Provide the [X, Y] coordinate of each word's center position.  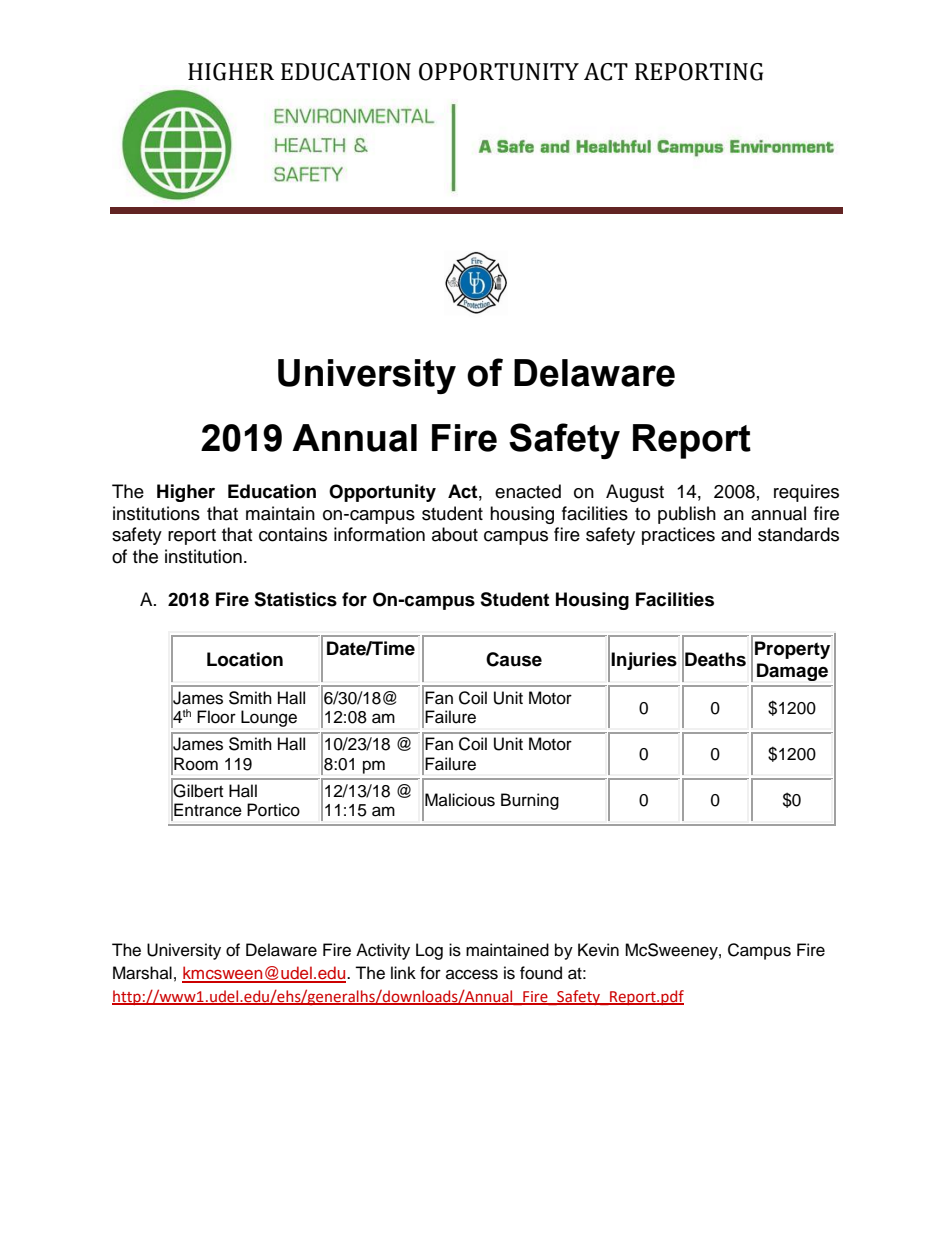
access [472, 974]
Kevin [598, 950]
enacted [528, 491]
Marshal [142, 973]
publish [687, 515]
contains [293, 534]
